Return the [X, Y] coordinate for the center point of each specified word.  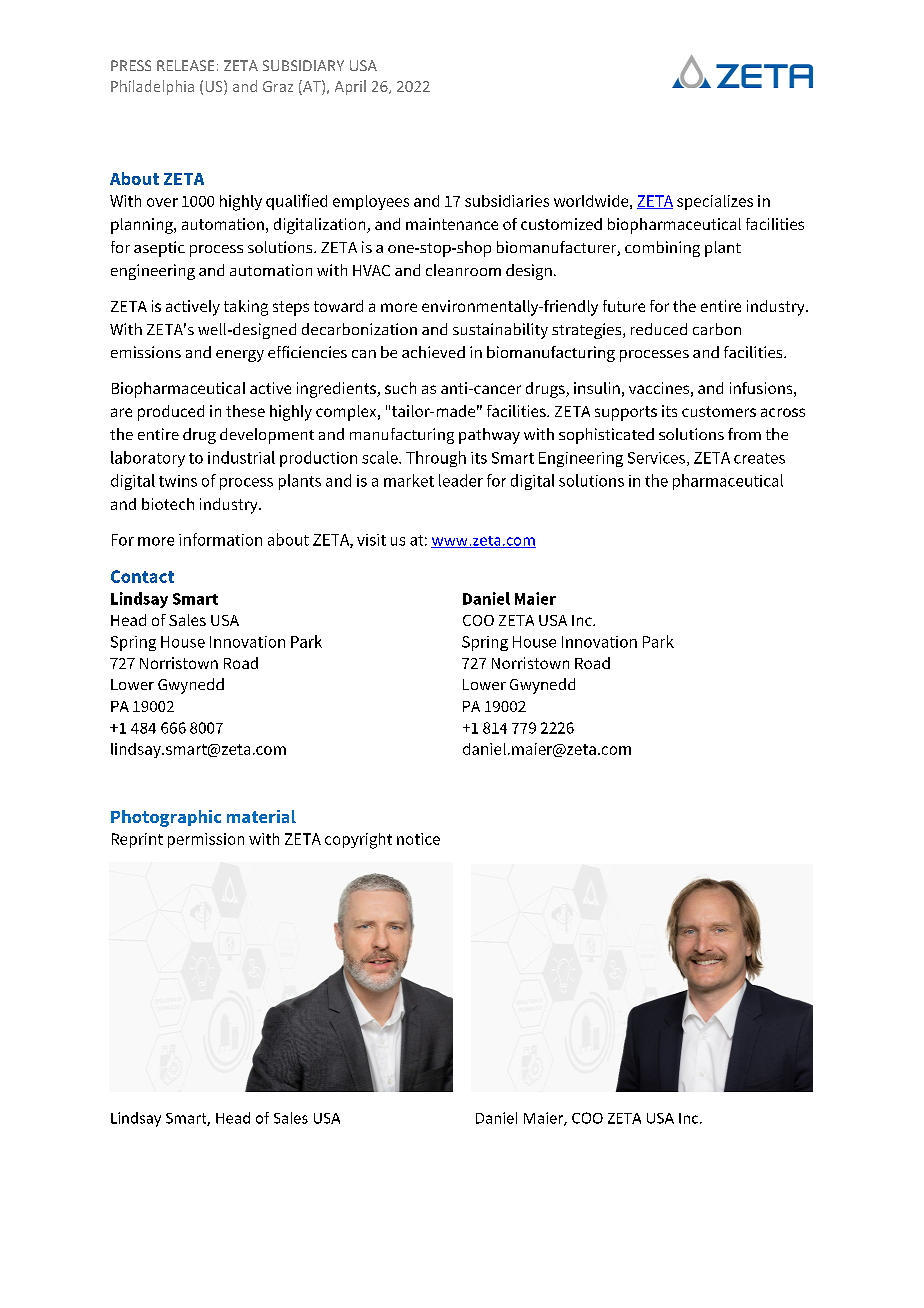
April [350, 87]
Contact [142, 576]
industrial [241, 457]
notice [418, 839]
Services [658, 459]
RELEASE [185, 65]
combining [662, 249]
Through [436, 459]
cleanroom [463, 270]
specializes [715, 202]
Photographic [166, 818]
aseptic [159, 249]
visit [371, 540]
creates [759, 458]
